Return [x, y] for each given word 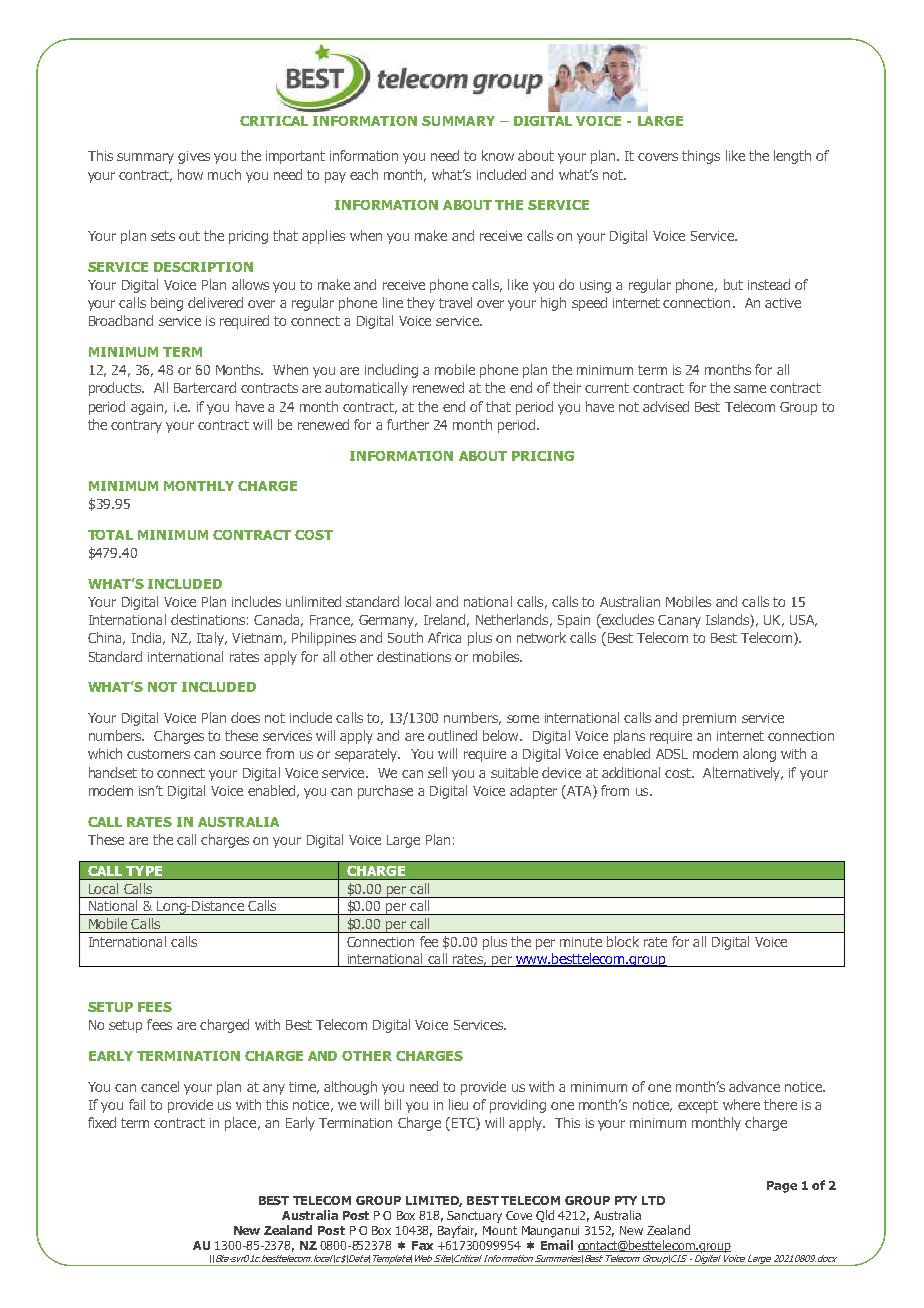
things [701, 157]
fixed [102, 1122]
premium [709, 719]
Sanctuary [474, 1217]
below [502, 735]
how [190, 174]
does [245, 717]
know [498, 155]
